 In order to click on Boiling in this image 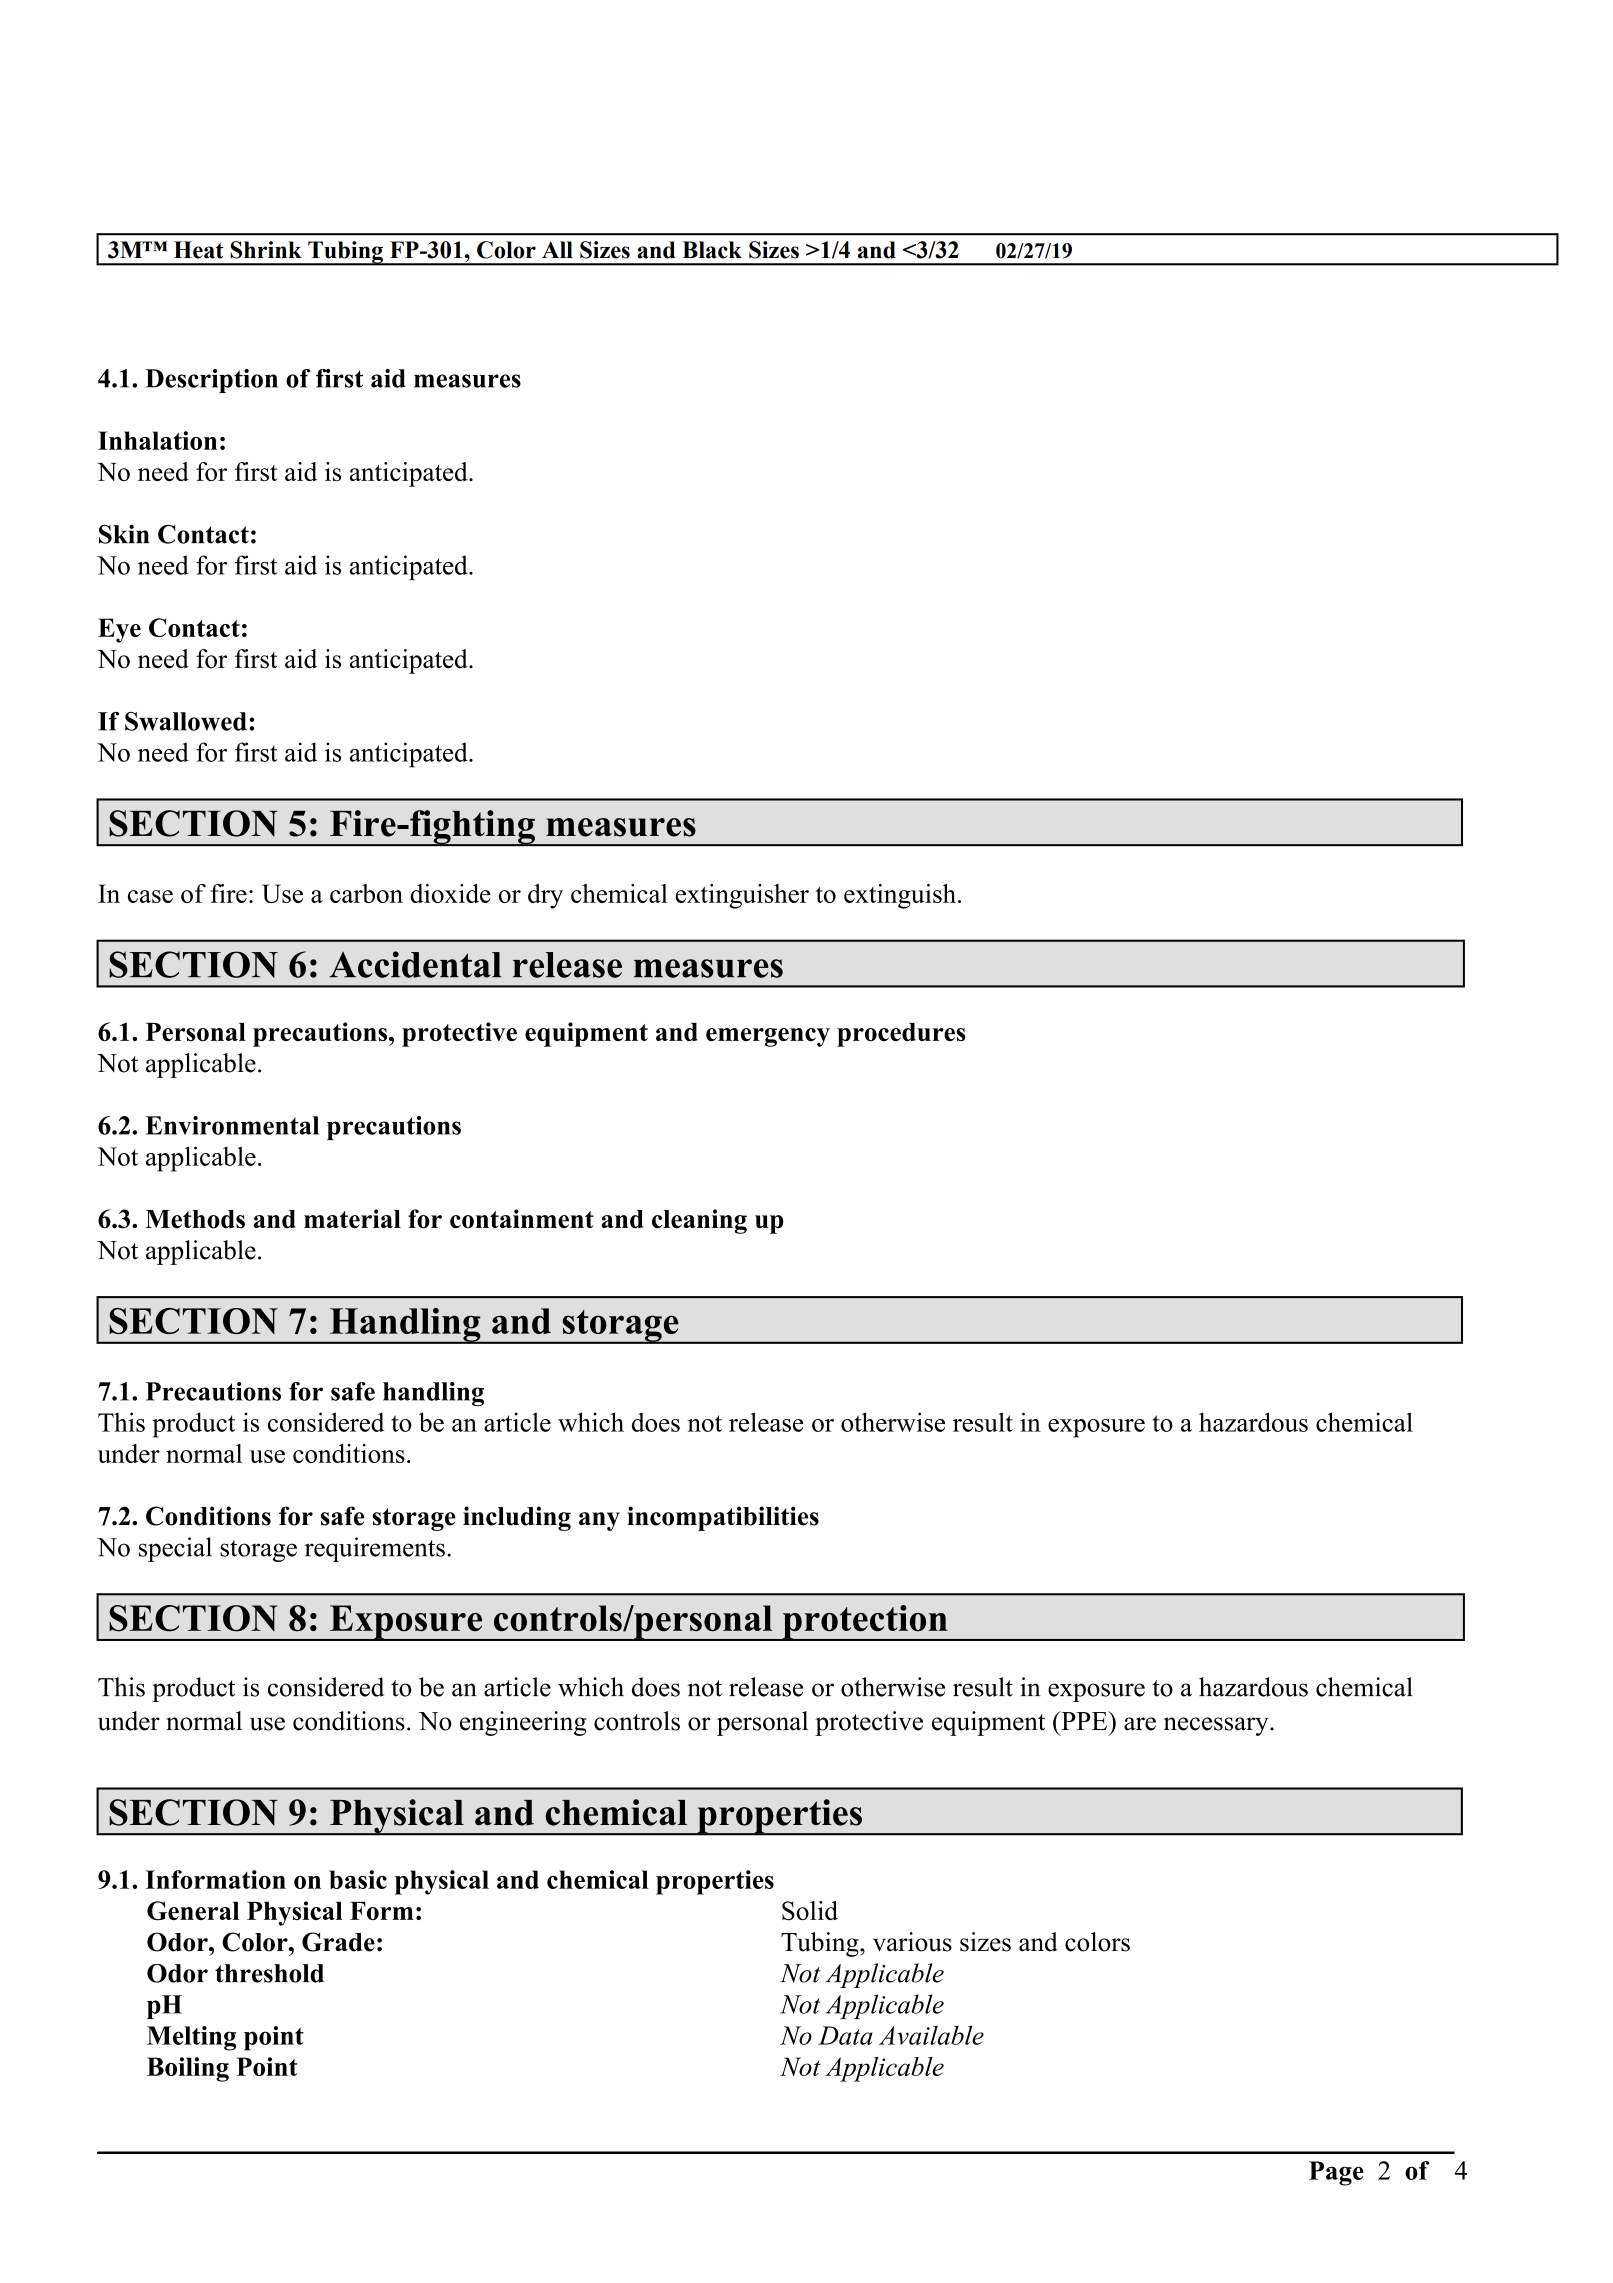, I will do `click(188, 2069)`.
